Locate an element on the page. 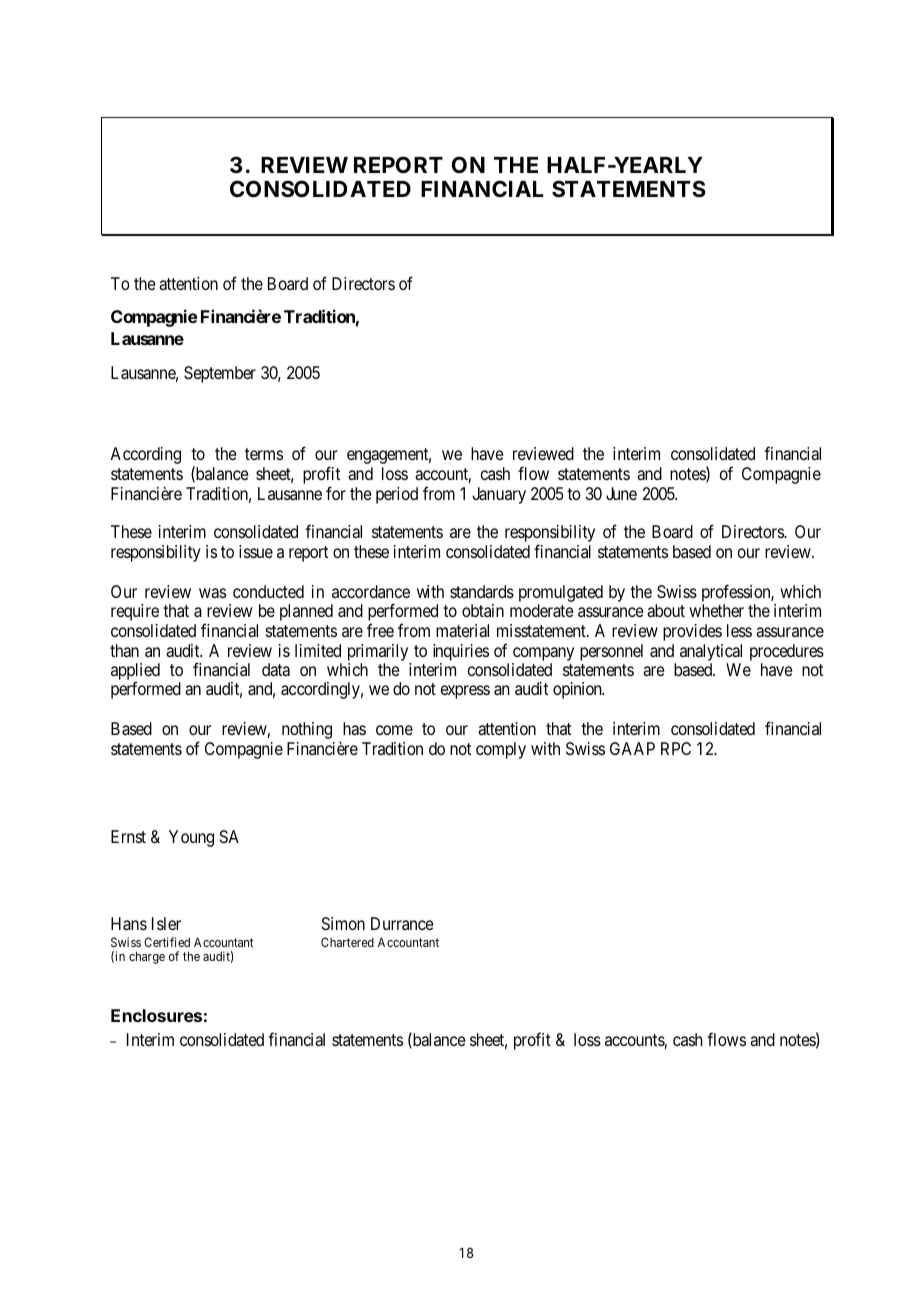 The height and width of the document is (1307, 924). RPC is located at coordinates (676, 748).
